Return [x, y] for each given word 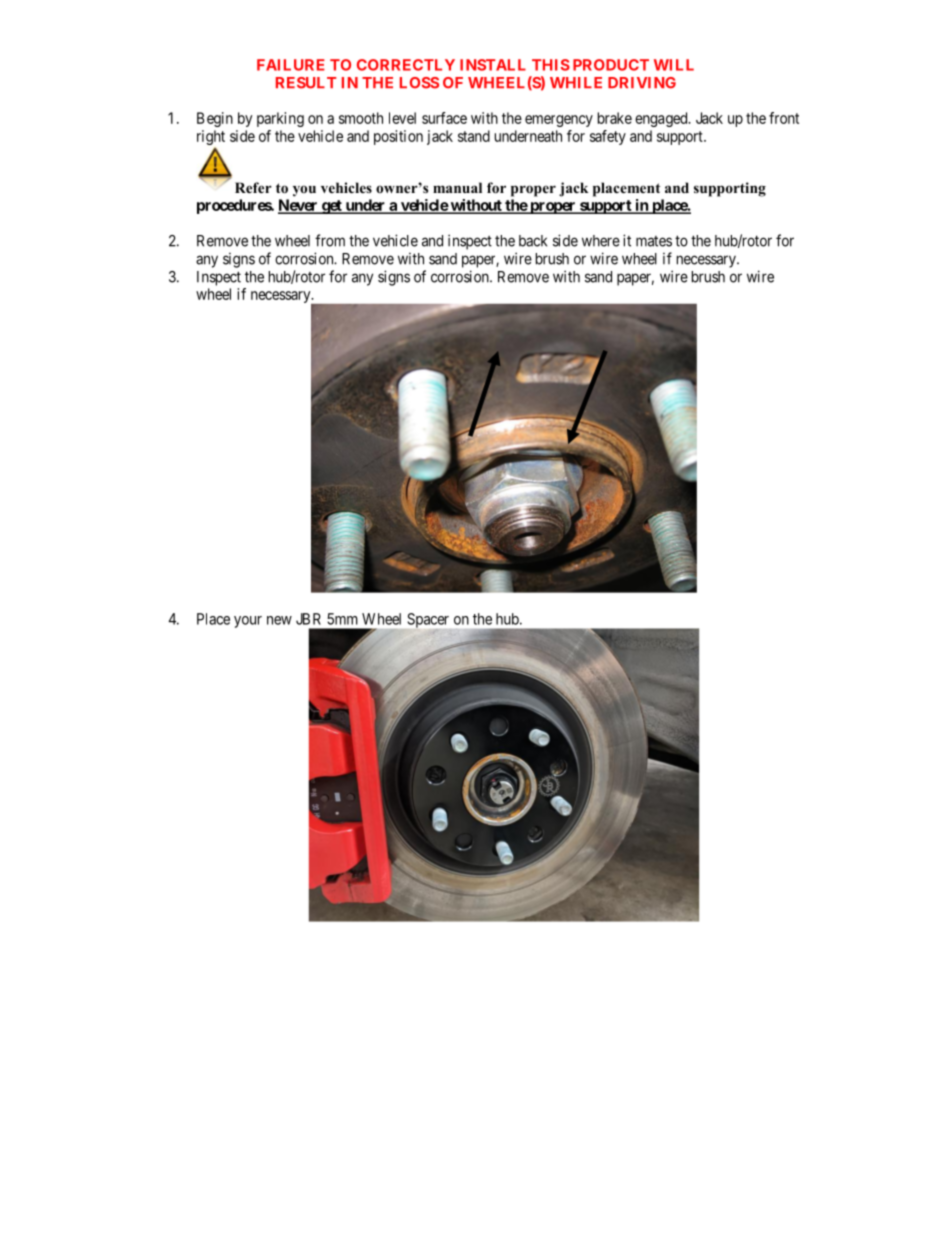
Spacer [428, 621]
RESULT [306, 83]
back [533, 241]
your [248, 622]
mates [654, 241]
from [330, 240]
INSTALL [493, 65]
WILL [674, 65]
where [601, 241]
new [279, 620]
